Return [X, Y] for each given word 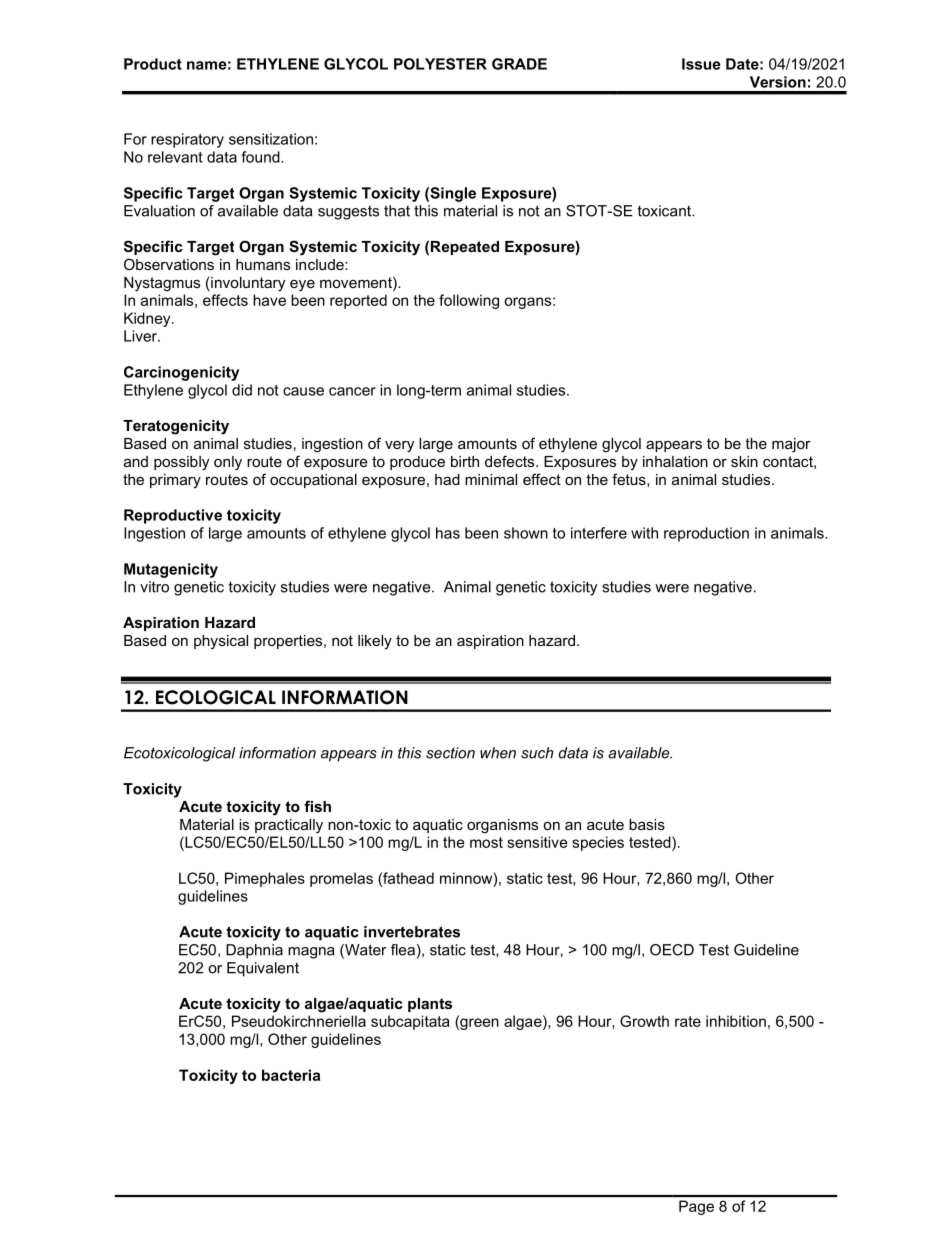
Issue [701, 64]
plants [430, 1005]
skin [744, 461]
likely [375, 642]
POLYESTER [440, 64]
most [486, 842]
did [242, 390]
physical [221, 642]
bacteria [291, 1075]
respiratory [187, 140]
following [469, 301]
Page [696, 1207]
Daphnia [254, 951]
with [644, 533]
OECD [672, 950]
